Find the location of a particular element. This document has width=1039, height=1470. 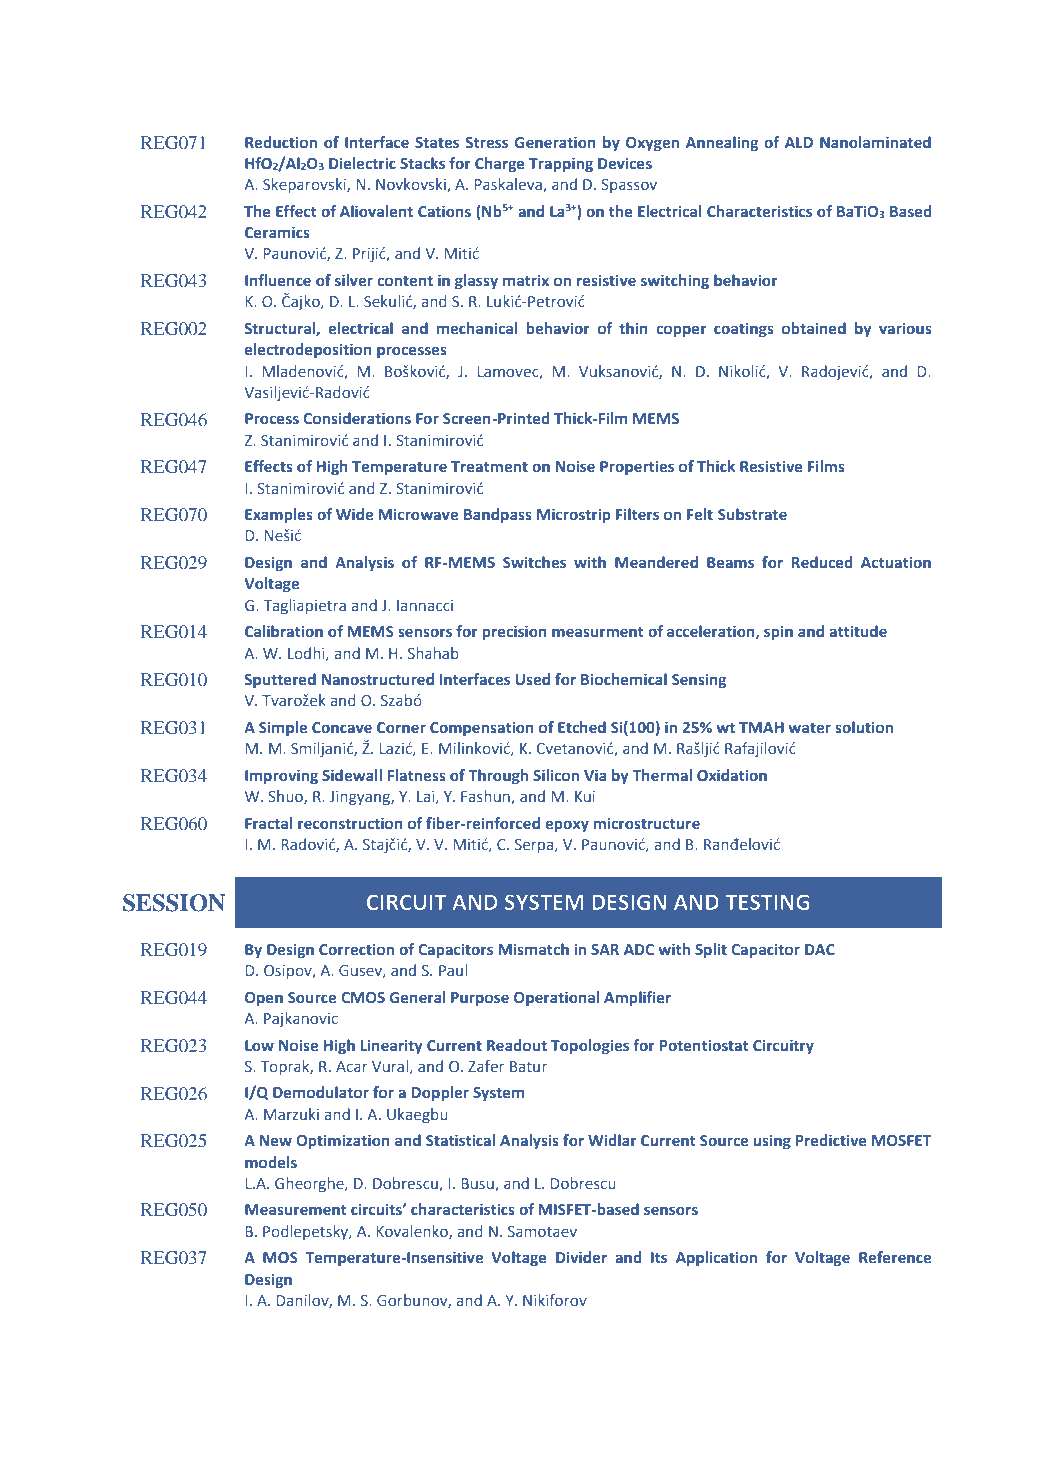

Examples is located at coordinates (279, 515).
